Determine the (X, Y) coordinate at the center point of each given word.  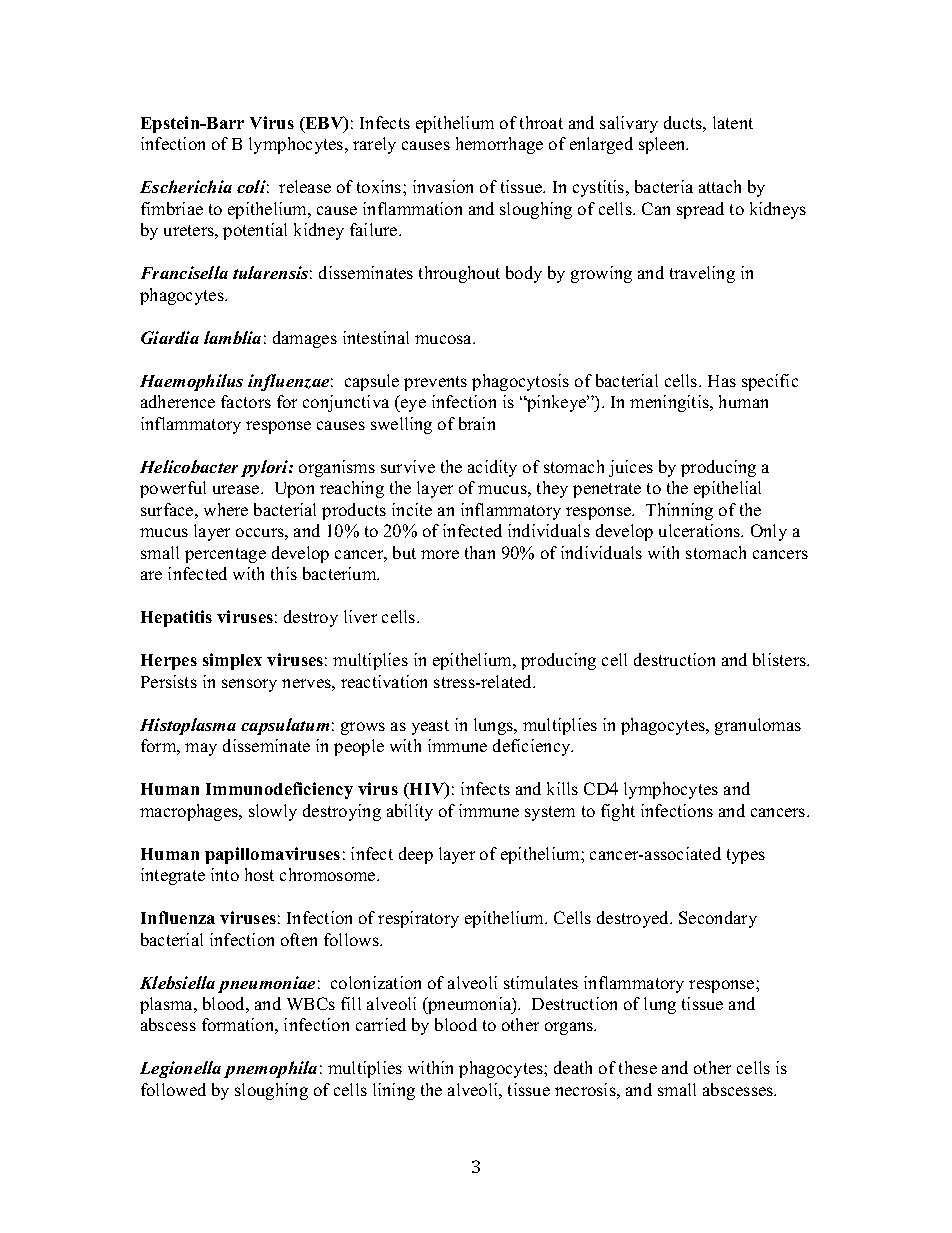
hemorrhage (499, 145)
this (284, 573)
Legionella (180, 1069)
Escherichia (186, 186)
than (480, 552)
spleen (663, 145)
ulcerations (701, 530)
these (638, 1067)
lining (394, 1091)
